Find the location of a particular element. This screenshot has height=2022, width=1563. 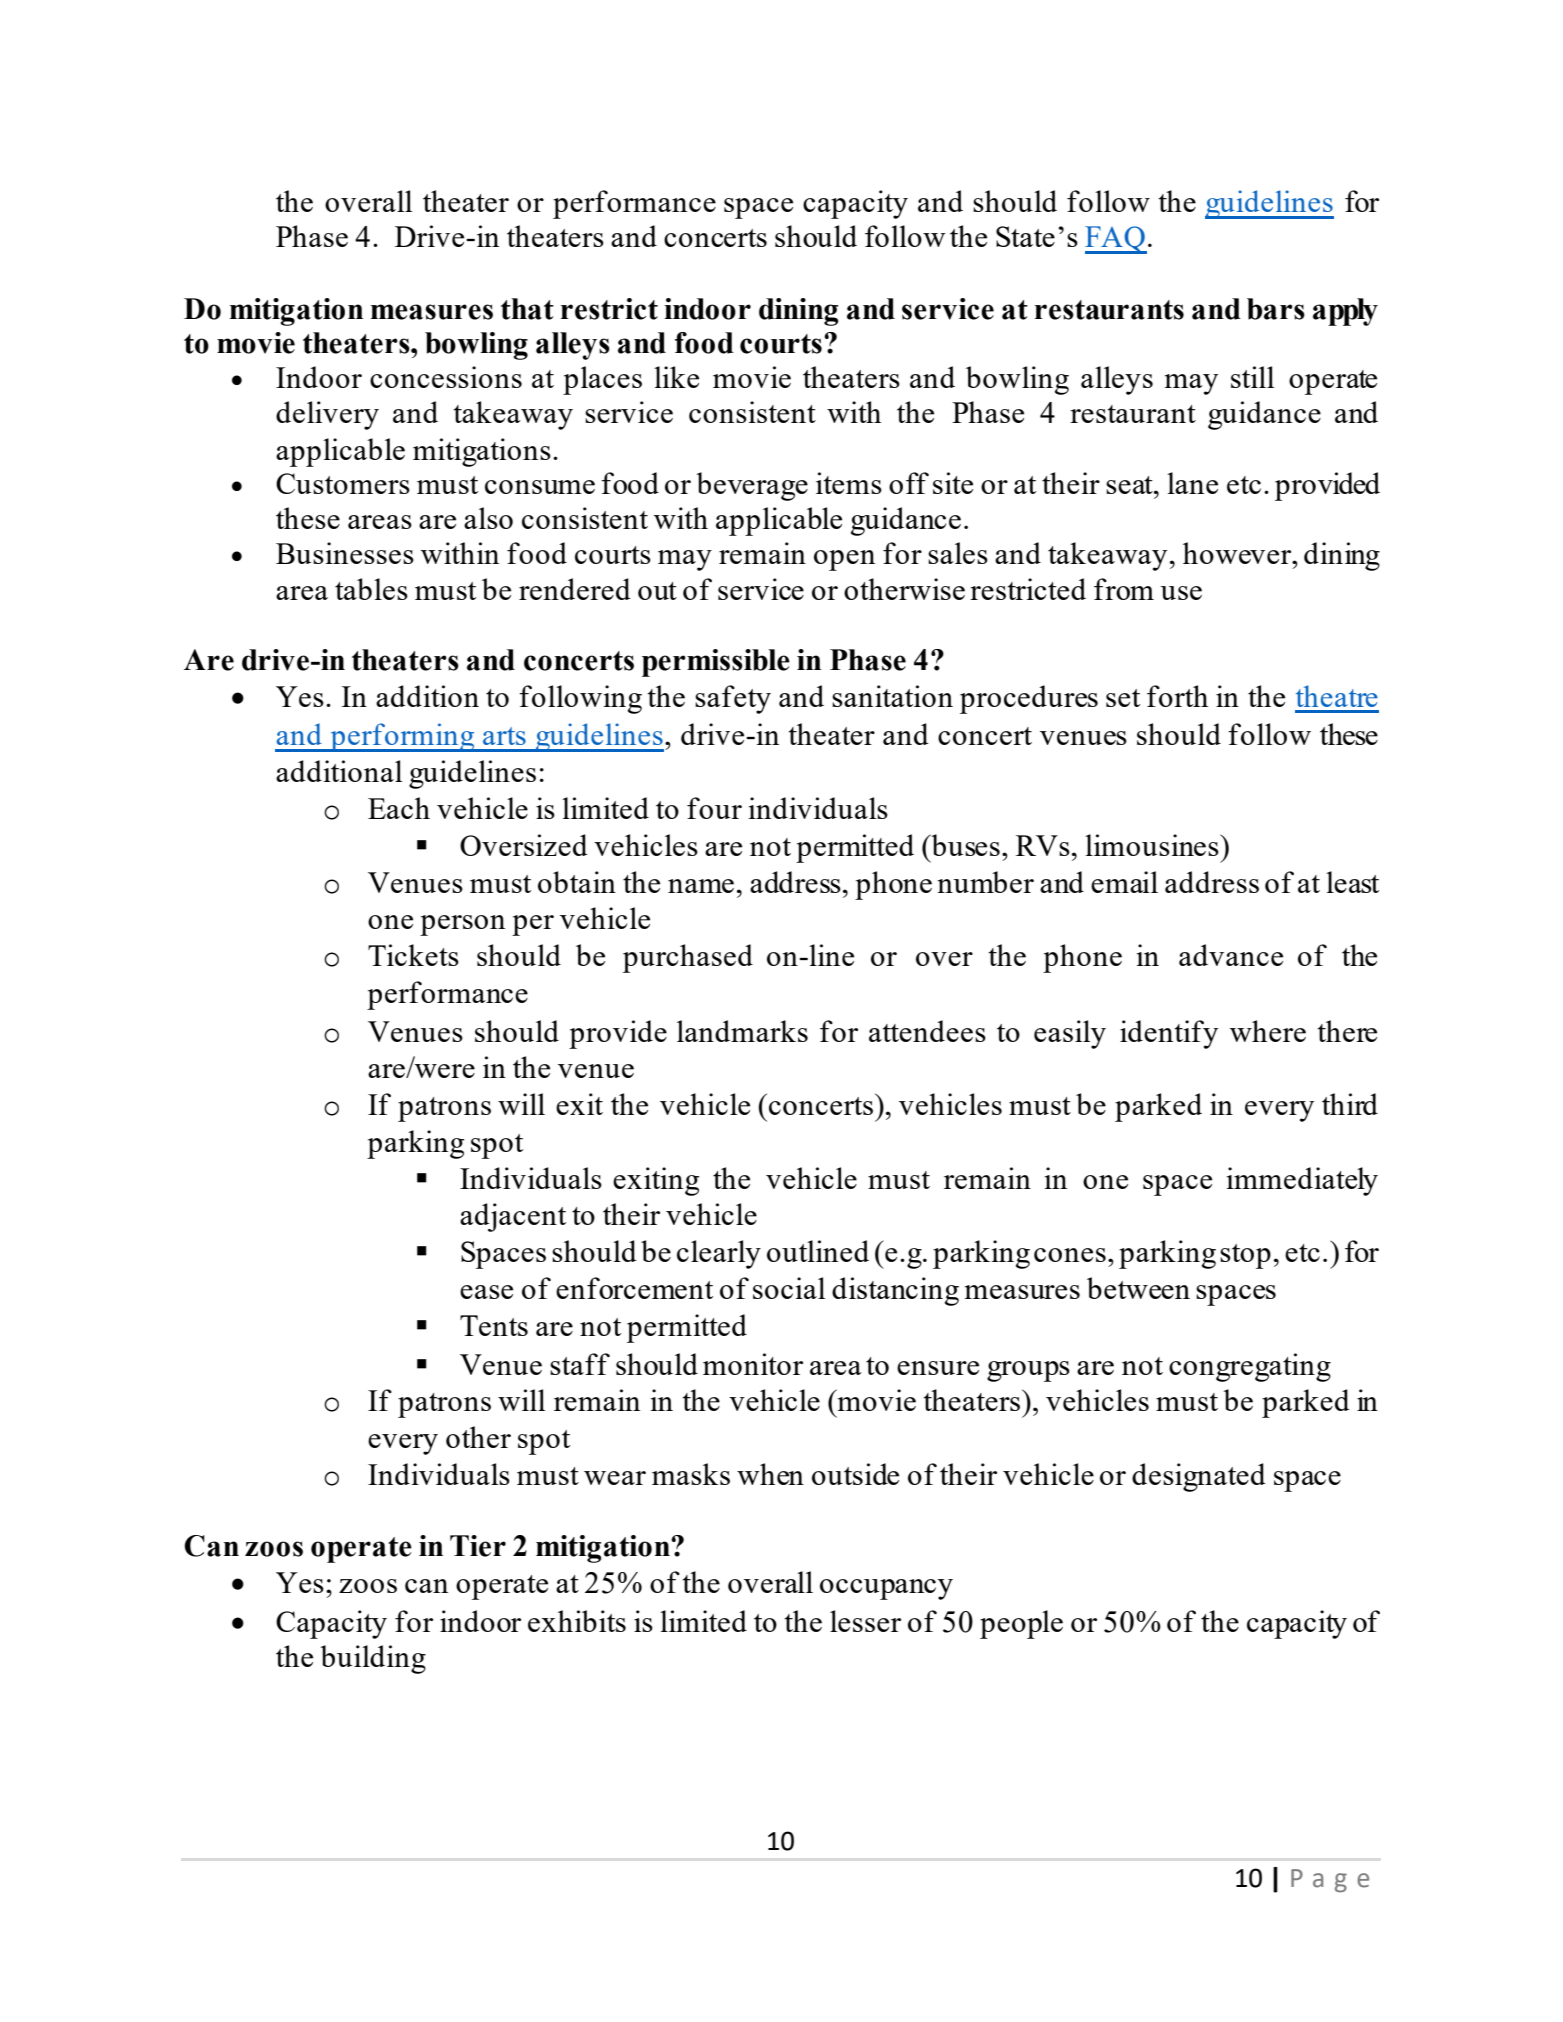

bars is located at coordinates (1276, 309).
